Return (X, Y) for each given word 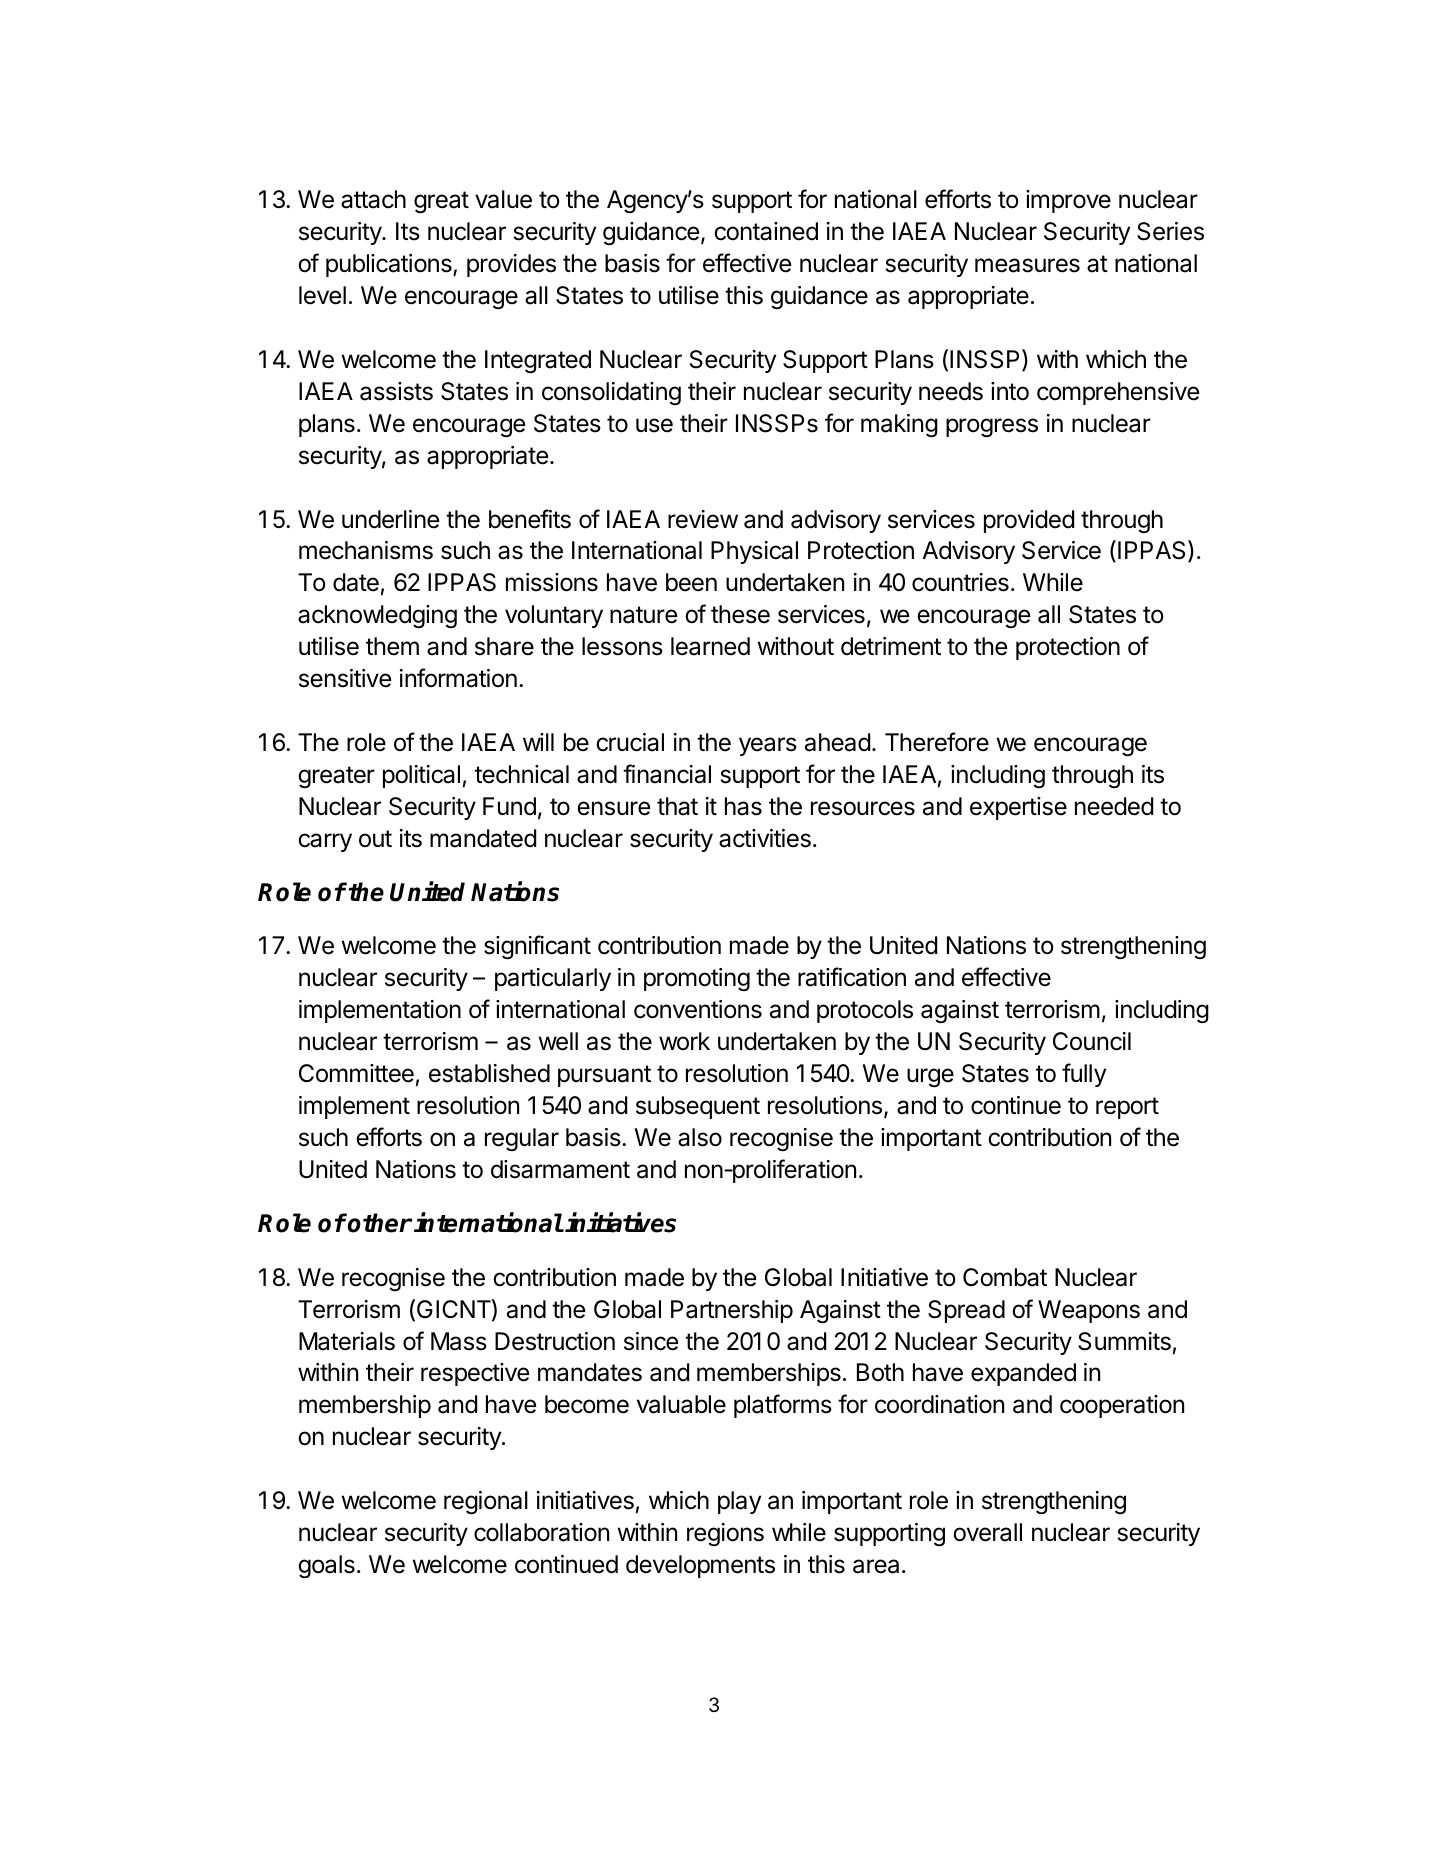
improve (1068, 201)
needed (1114, 806)
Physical (754, 552)
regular (522, 1140)
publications (390, 265)
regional (486, 1503)
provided (1029, 521)
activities (765, 838)
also (700, 1137)
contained (766, 231)
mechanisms (366, 550)
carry (325, 842)
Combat (1005, 1277)
